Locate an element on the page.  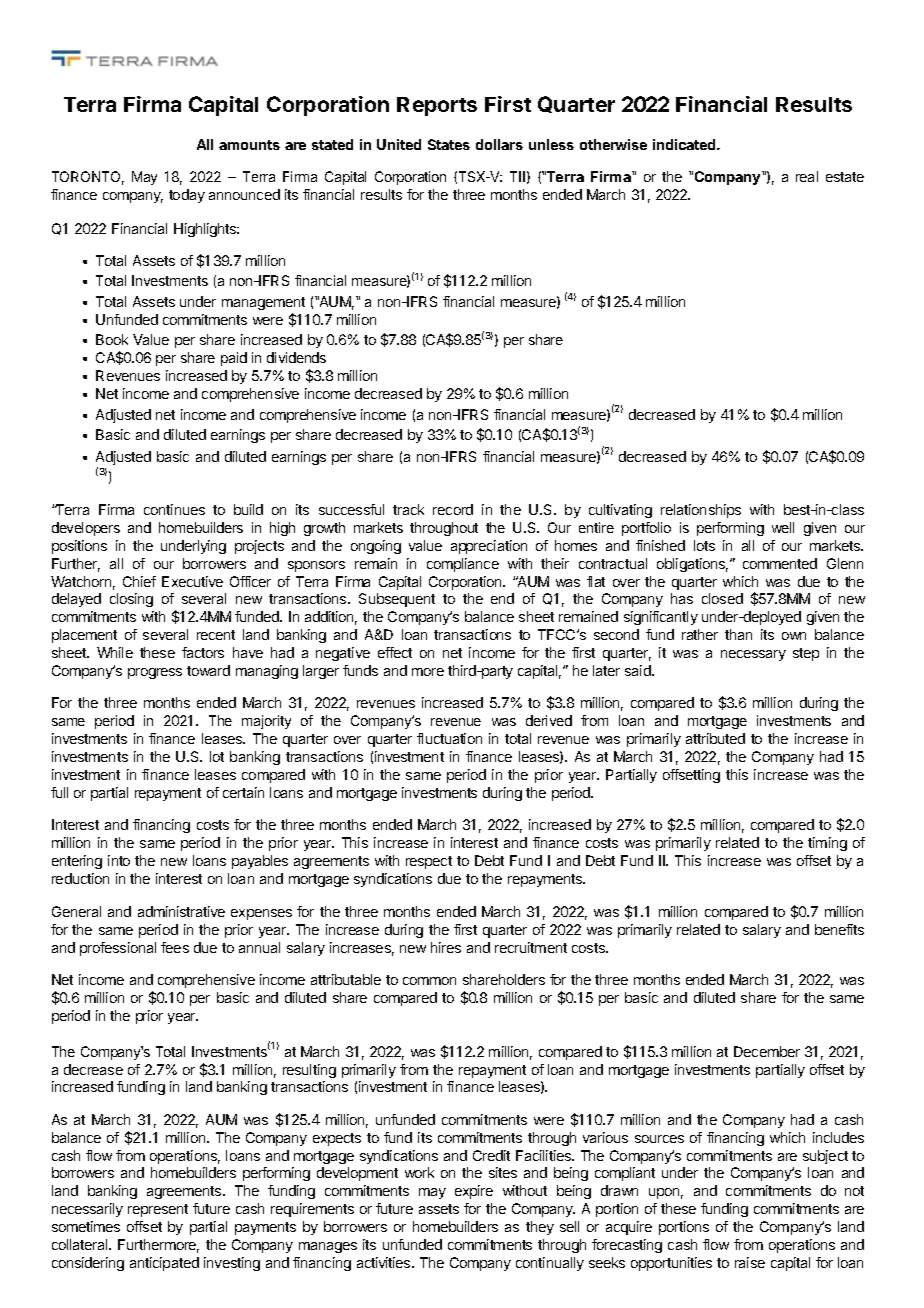
Chief is located at coordinates (139, 581).
